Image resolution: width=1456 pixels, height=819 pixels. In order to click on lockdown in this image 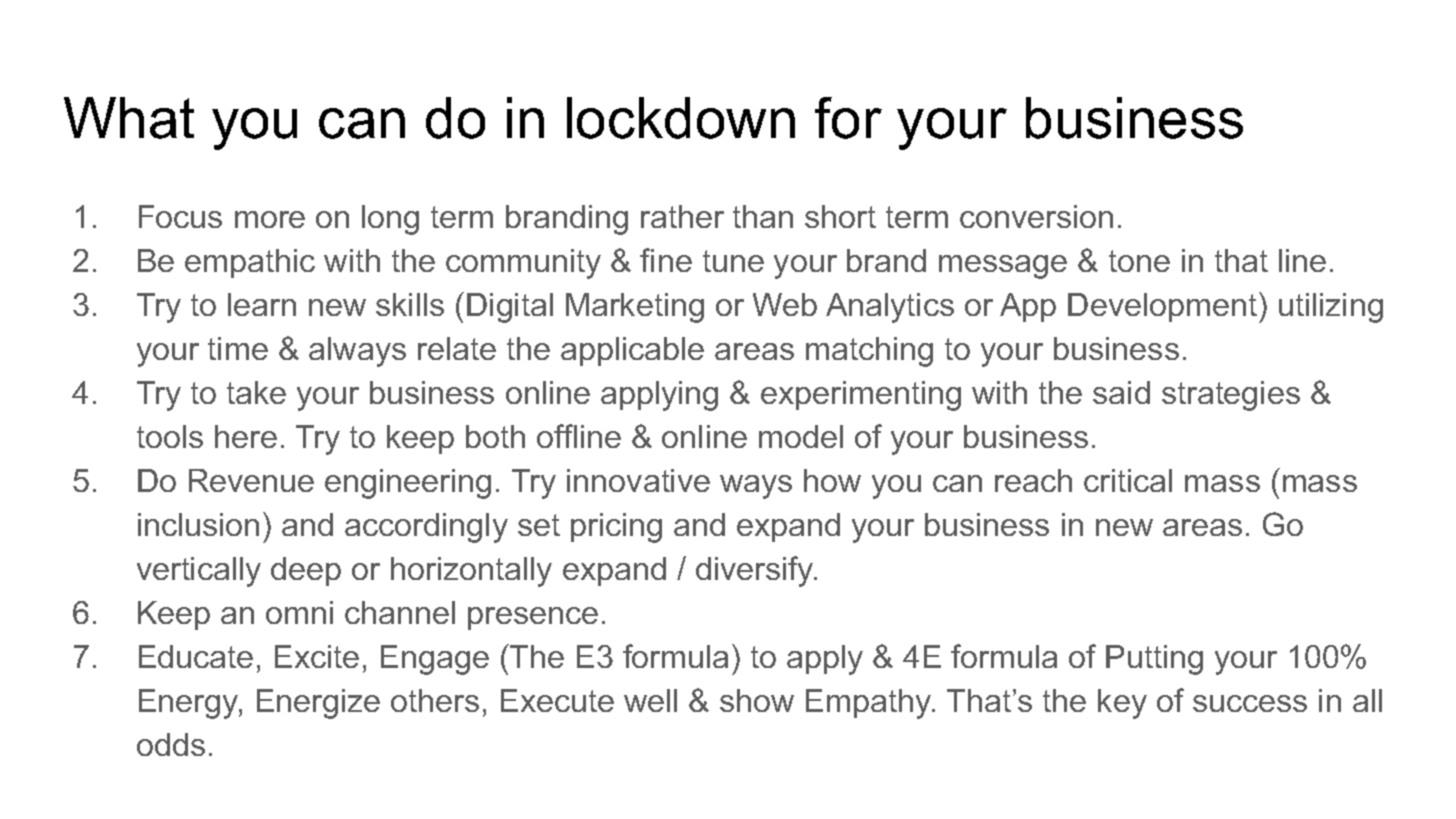, I will do `click(681, 118)`.
